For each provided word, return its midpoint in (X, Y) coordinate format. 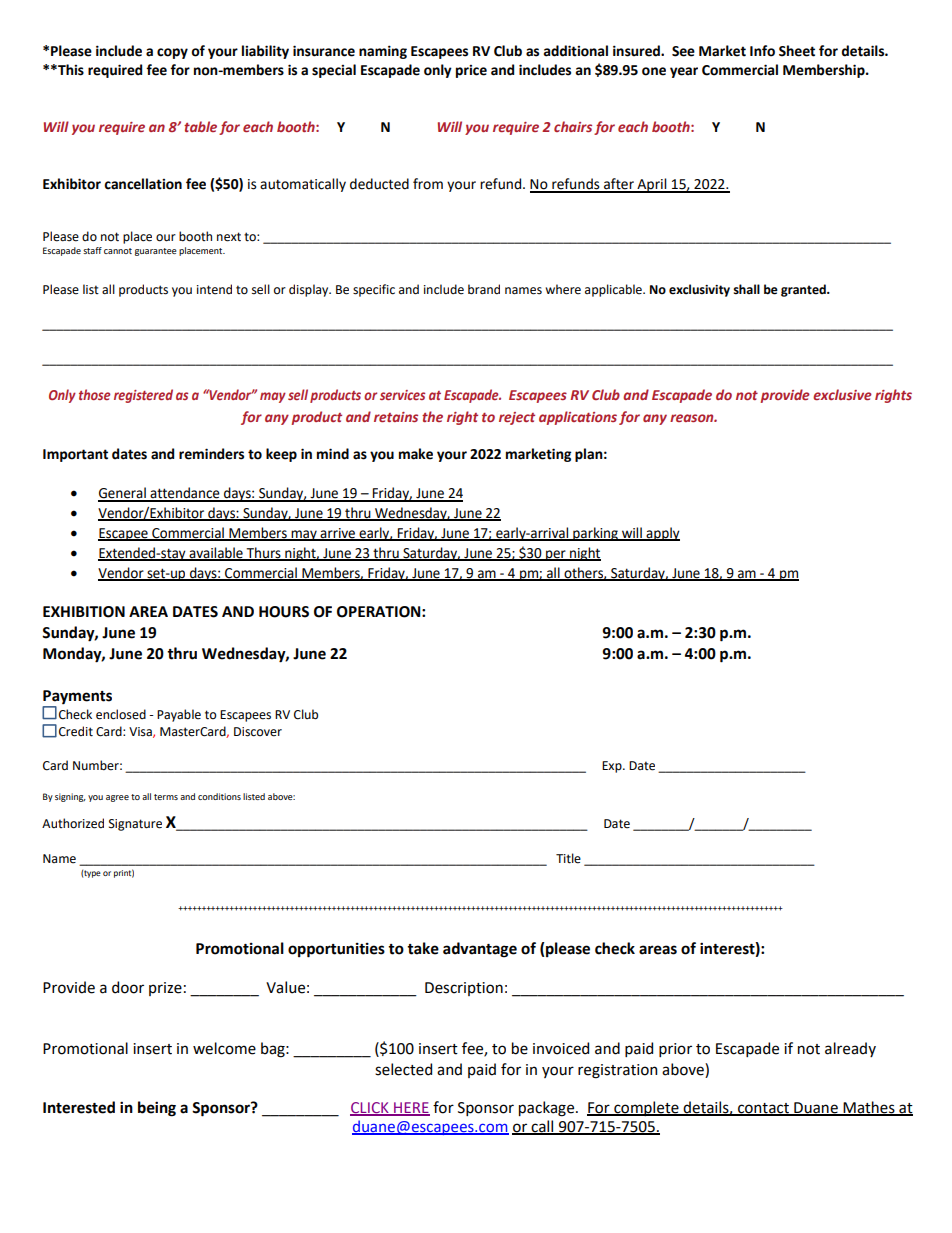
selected (403, 1069)
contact (763, 1109)
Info (762, 51)
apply (662, 534)
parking (595, 534)
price (471, 71)
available (216, 553)
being (157, 1109)
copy (172, 53)
